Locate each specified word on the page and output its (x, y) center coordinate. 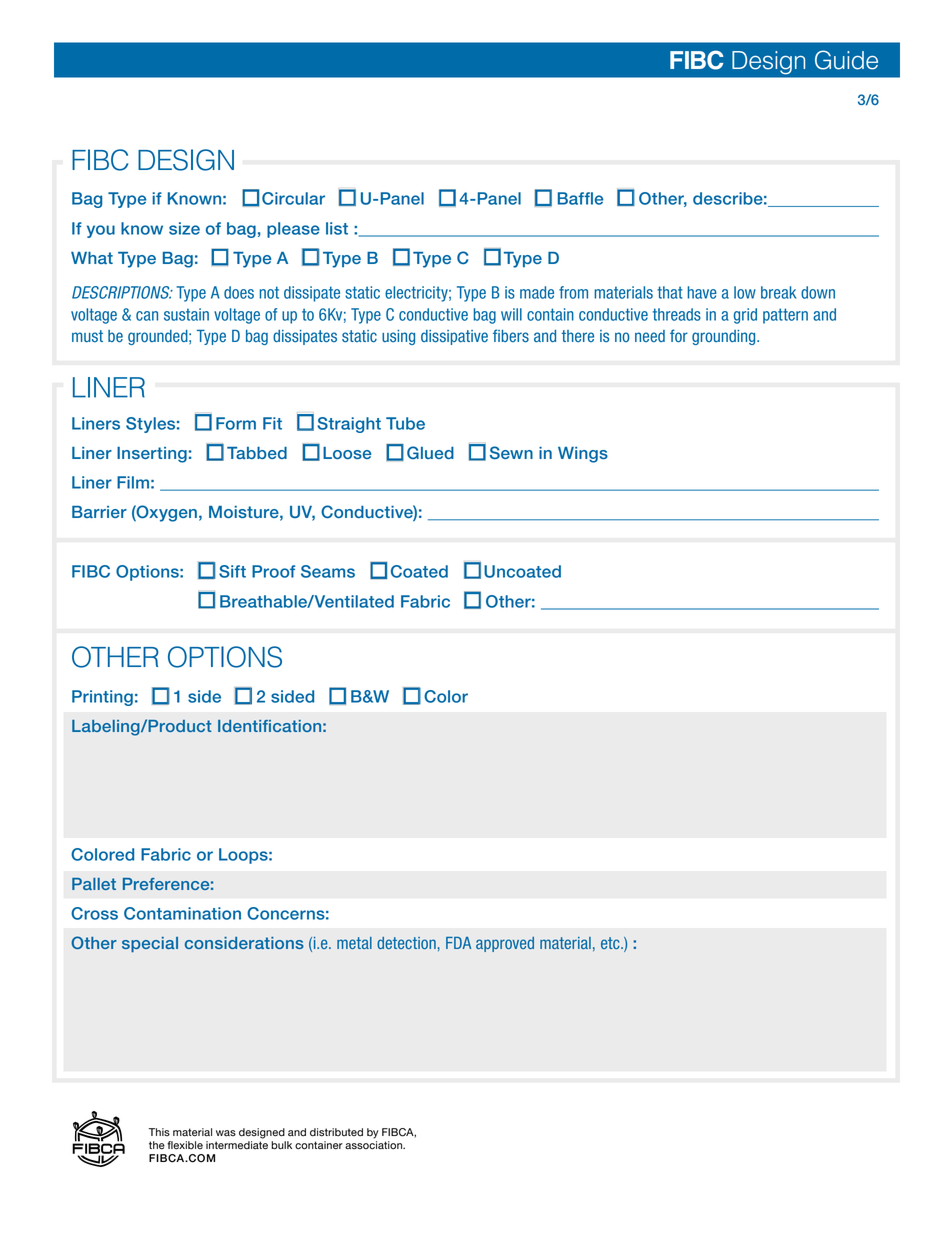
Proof (273, 571)
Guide (846, 60)
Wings (583, 455)
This (159, 1132)
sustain (186, 314)
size (184, 228)
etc (611, 943)
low (745, 292)
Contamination (182, 913)
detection (406, 943)
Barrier (99, 512)
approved (505, 944)
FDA (458, 943)
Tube (405, 423)
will (511, 314)
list (337, 228)
